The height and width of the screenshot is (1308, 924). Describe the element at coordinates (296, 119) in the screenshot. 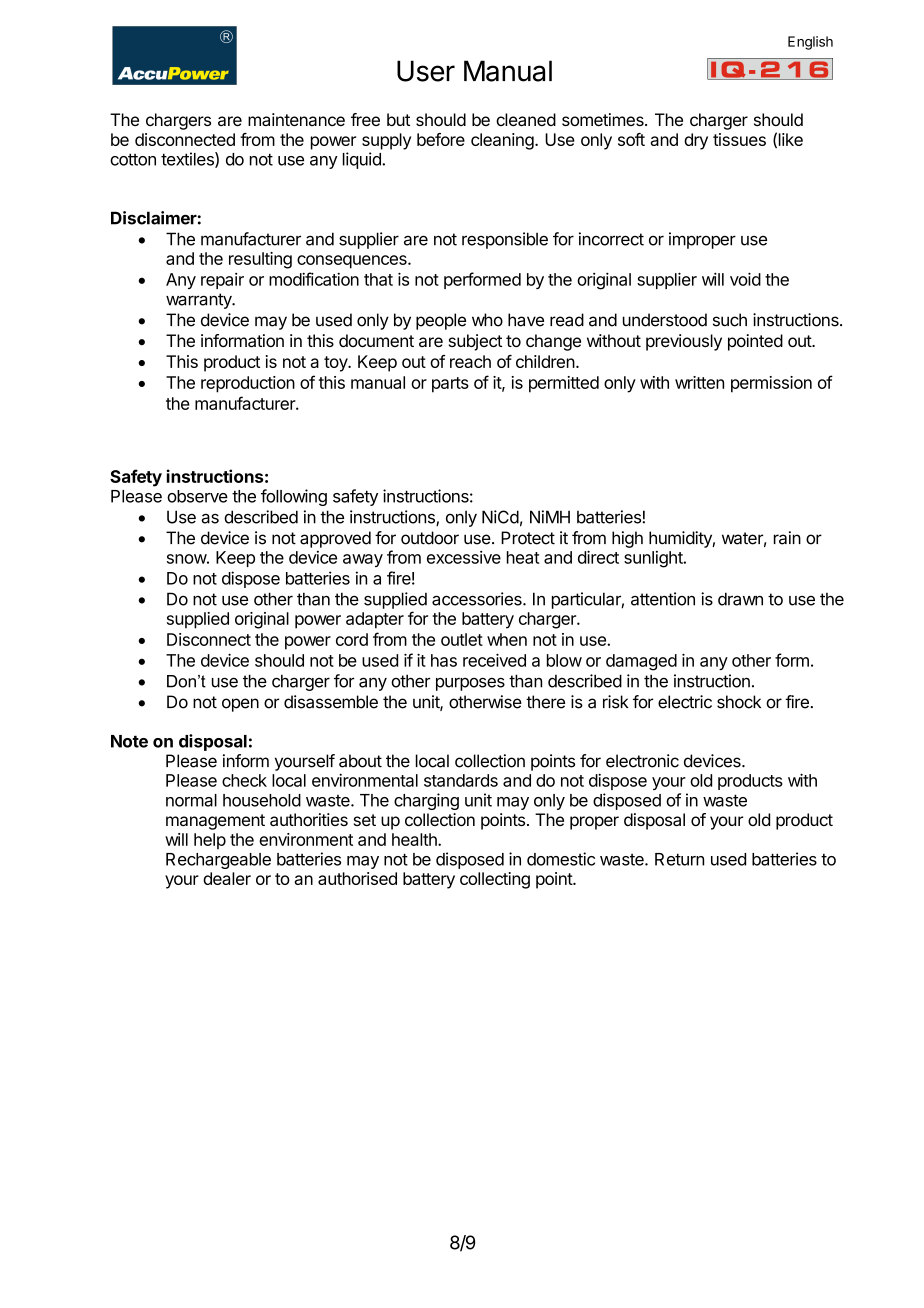

I see `maintenance` at that location.
